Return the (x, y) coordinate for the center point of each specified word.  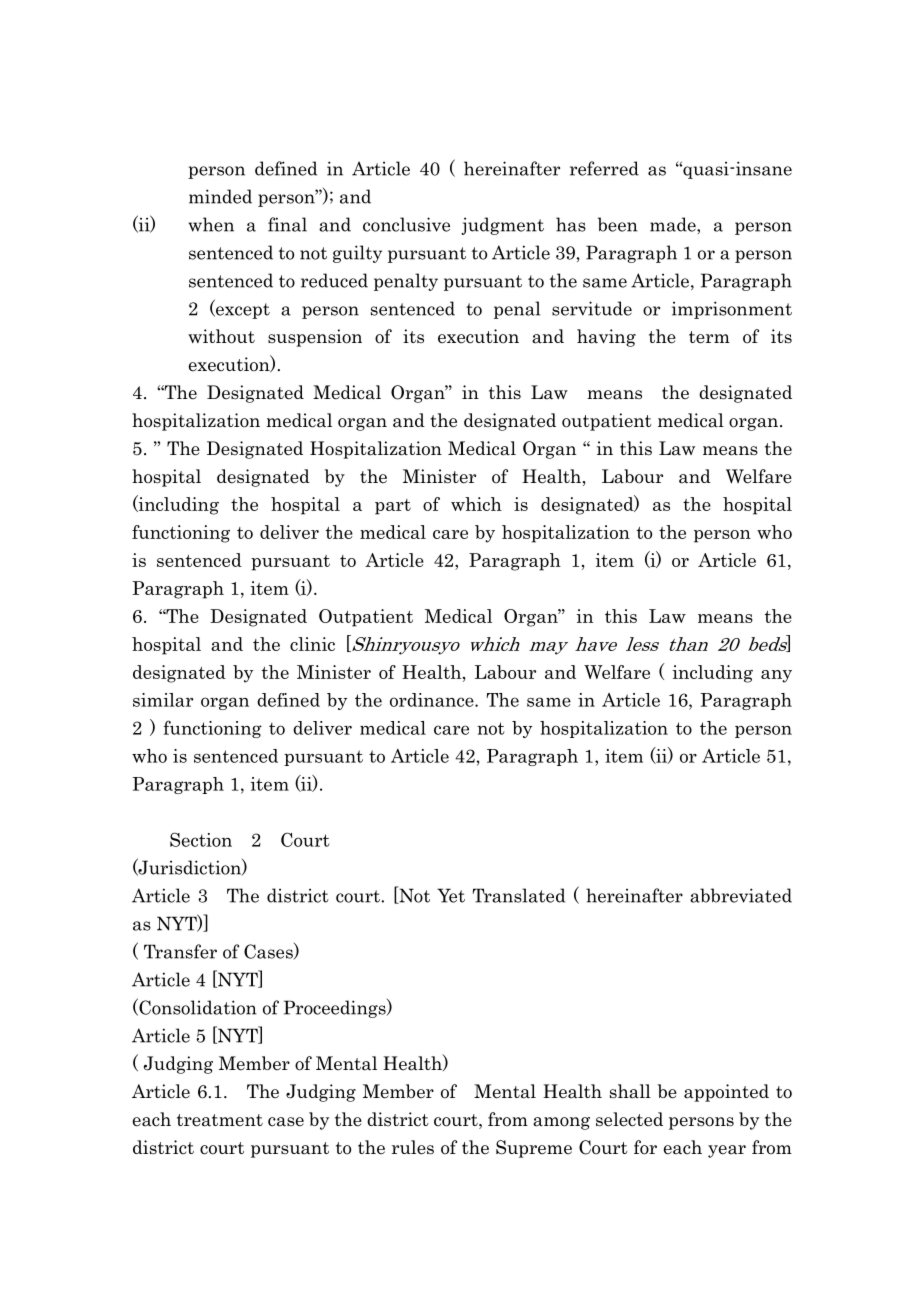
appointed (726, 1093)
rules (413, 1147)
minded (220, 196)
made (674, 224)
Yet (451, 895)
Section (201, 839)
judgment (502, 226)
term (709, 337)
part (393, 507)
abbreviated (741, 895)
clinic (312, 644)
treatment (220, 1120)
